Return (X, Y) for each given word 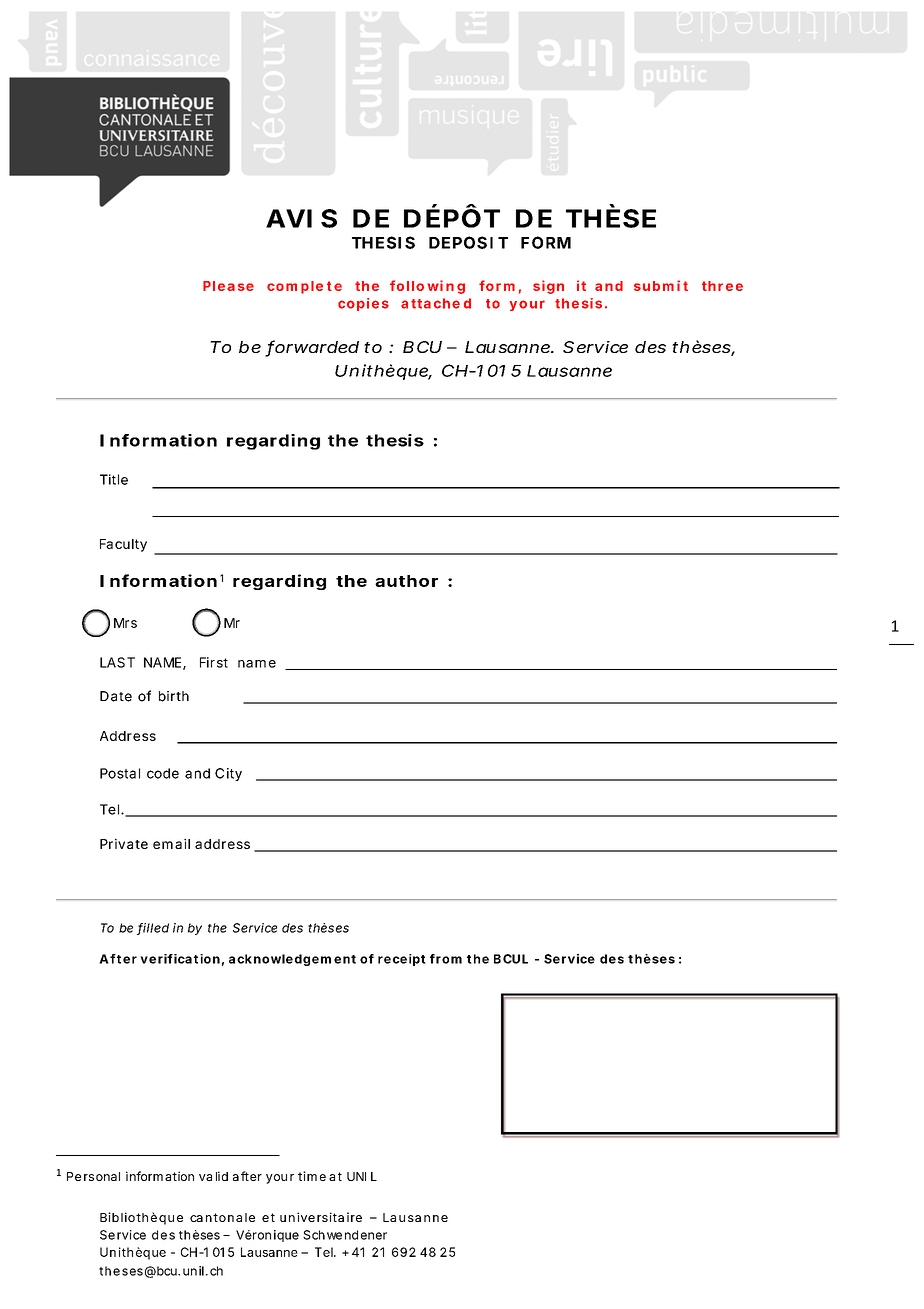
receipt (402, 960)
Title (114, 479)
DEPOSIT (468, 242)
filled (153, 929)
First (214, 662)
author (406, 581)
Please (228, 286)
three (722, 286)
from (446, 959)
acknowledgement (292, 960)
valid (213, 1176)
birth (174, 696)
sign (548, 287)
